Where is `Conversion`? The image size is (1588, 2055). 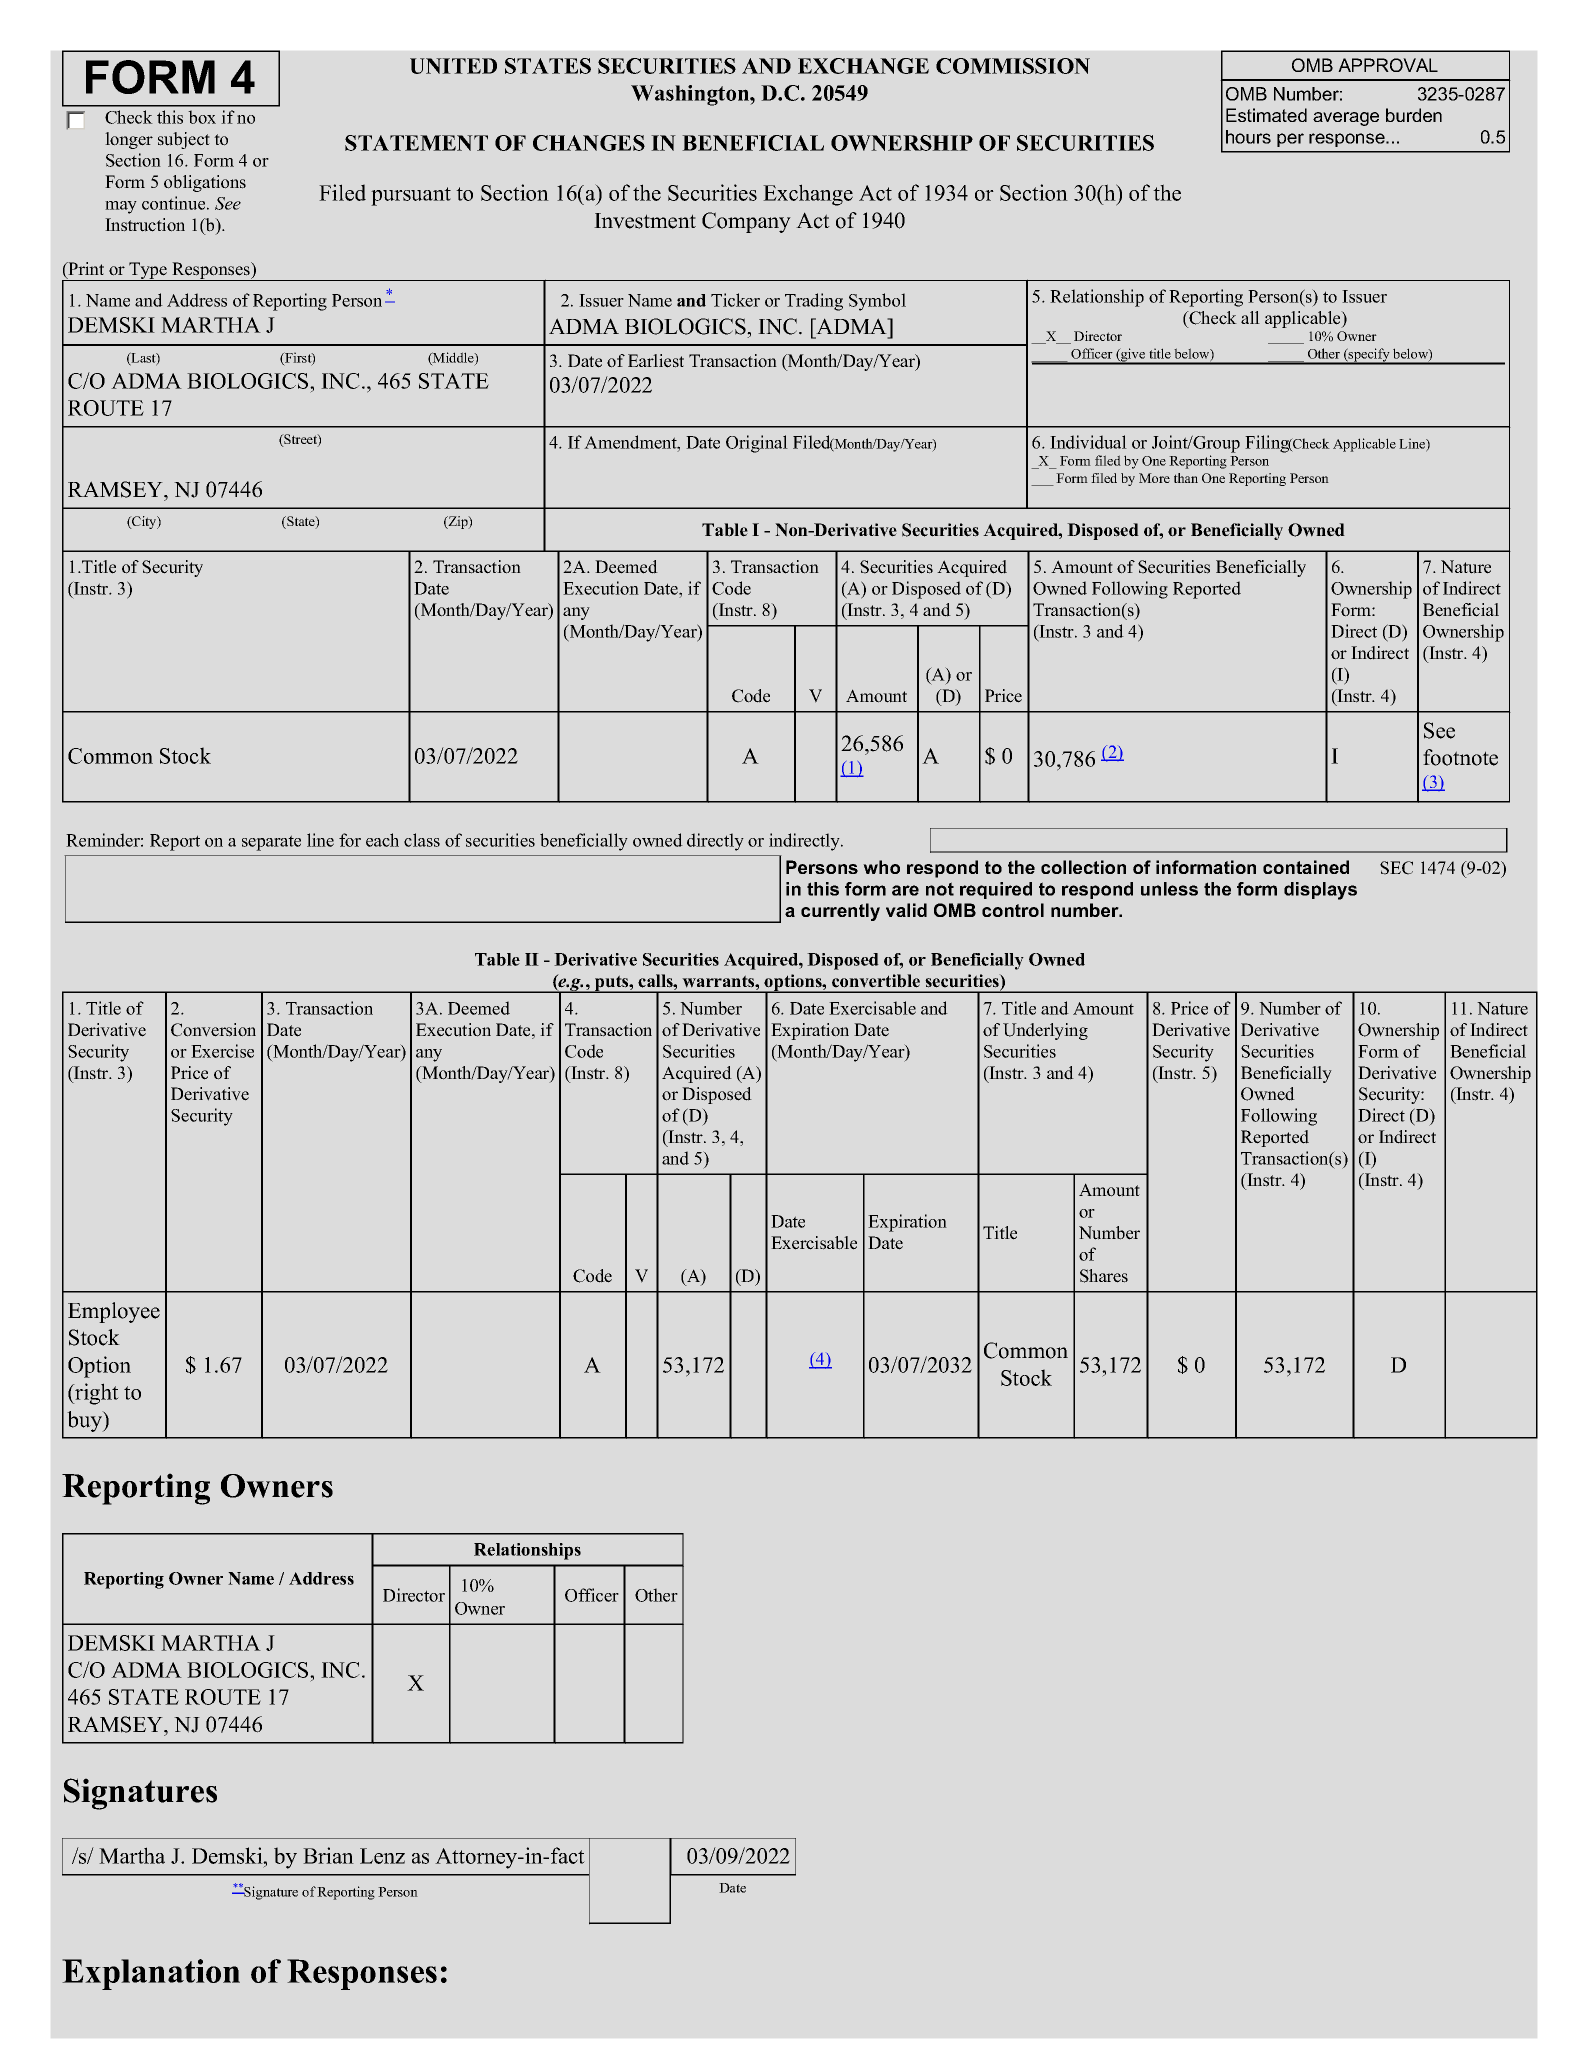
Conversion is located at coordinates (213, 1030).
